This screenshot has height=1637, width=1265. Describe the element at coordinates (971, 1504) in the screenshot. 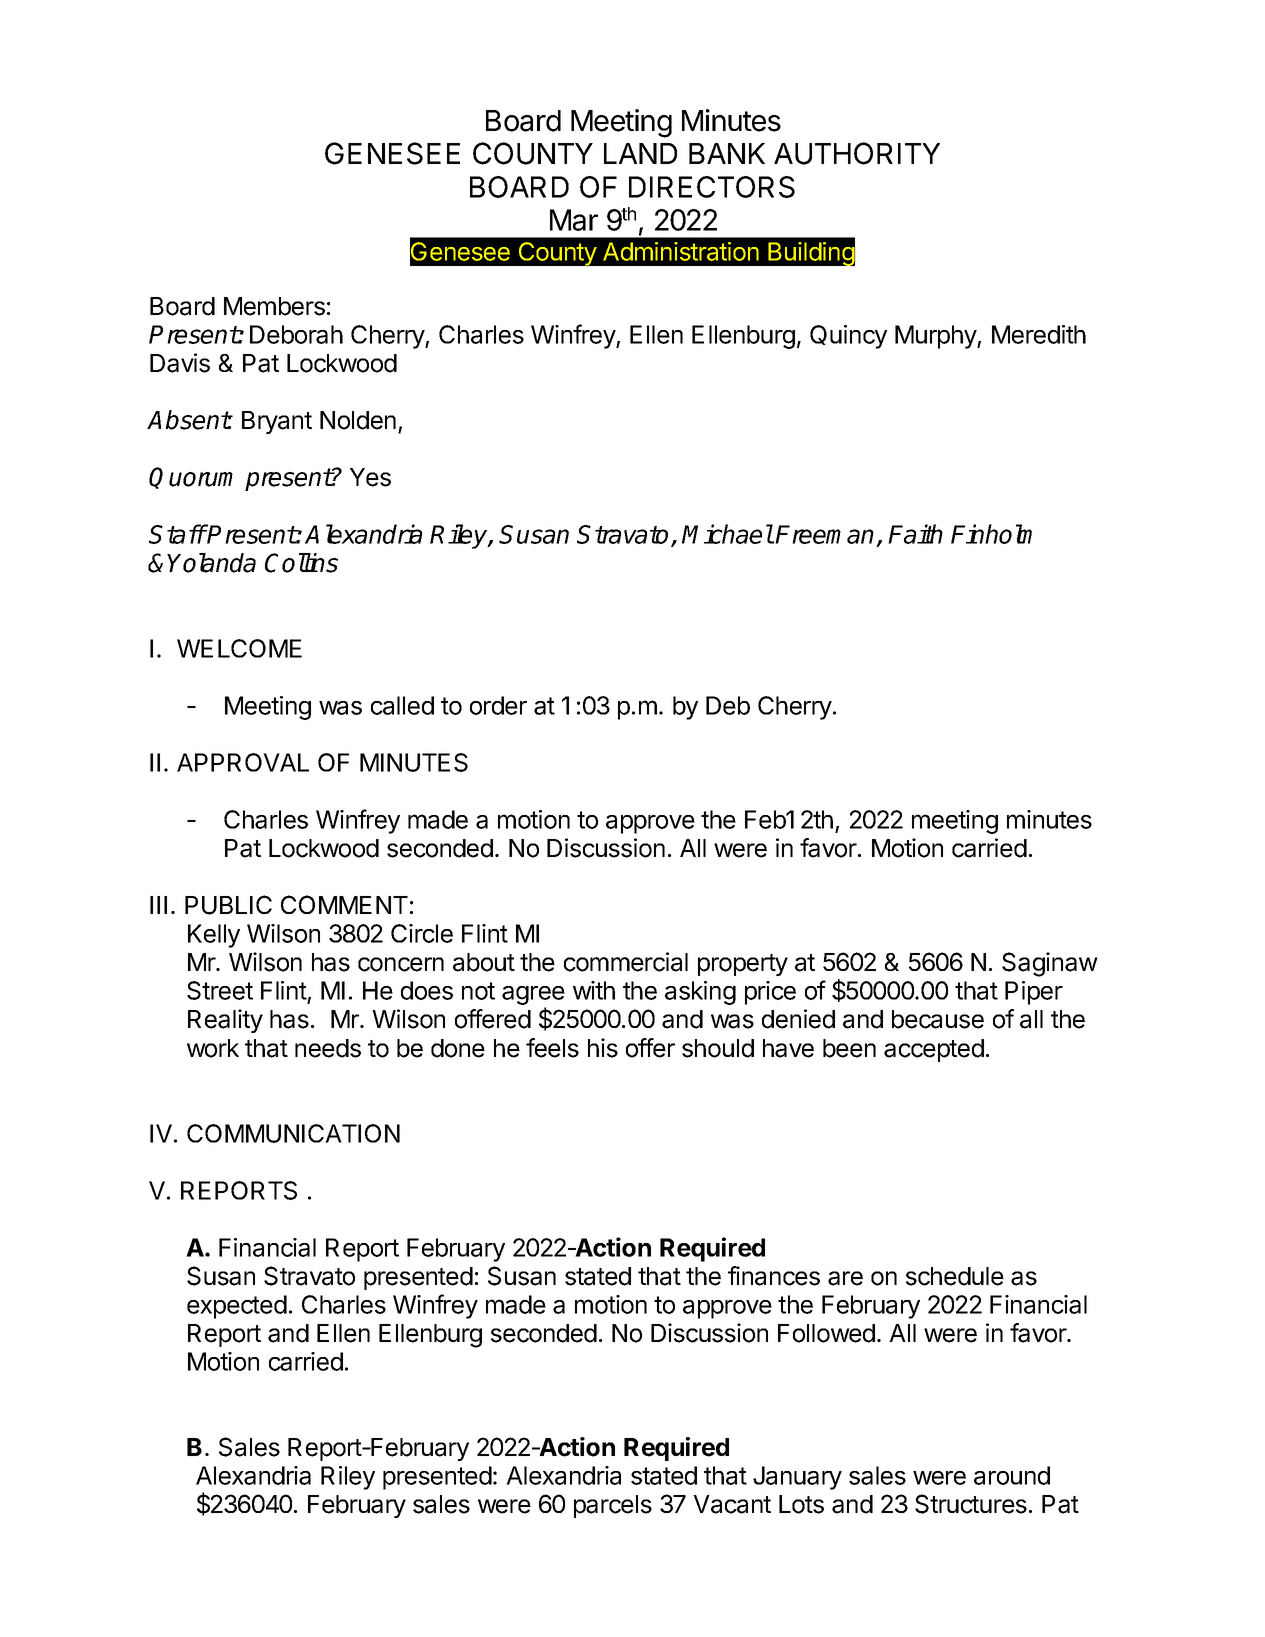

I see `Structures` at that location.
